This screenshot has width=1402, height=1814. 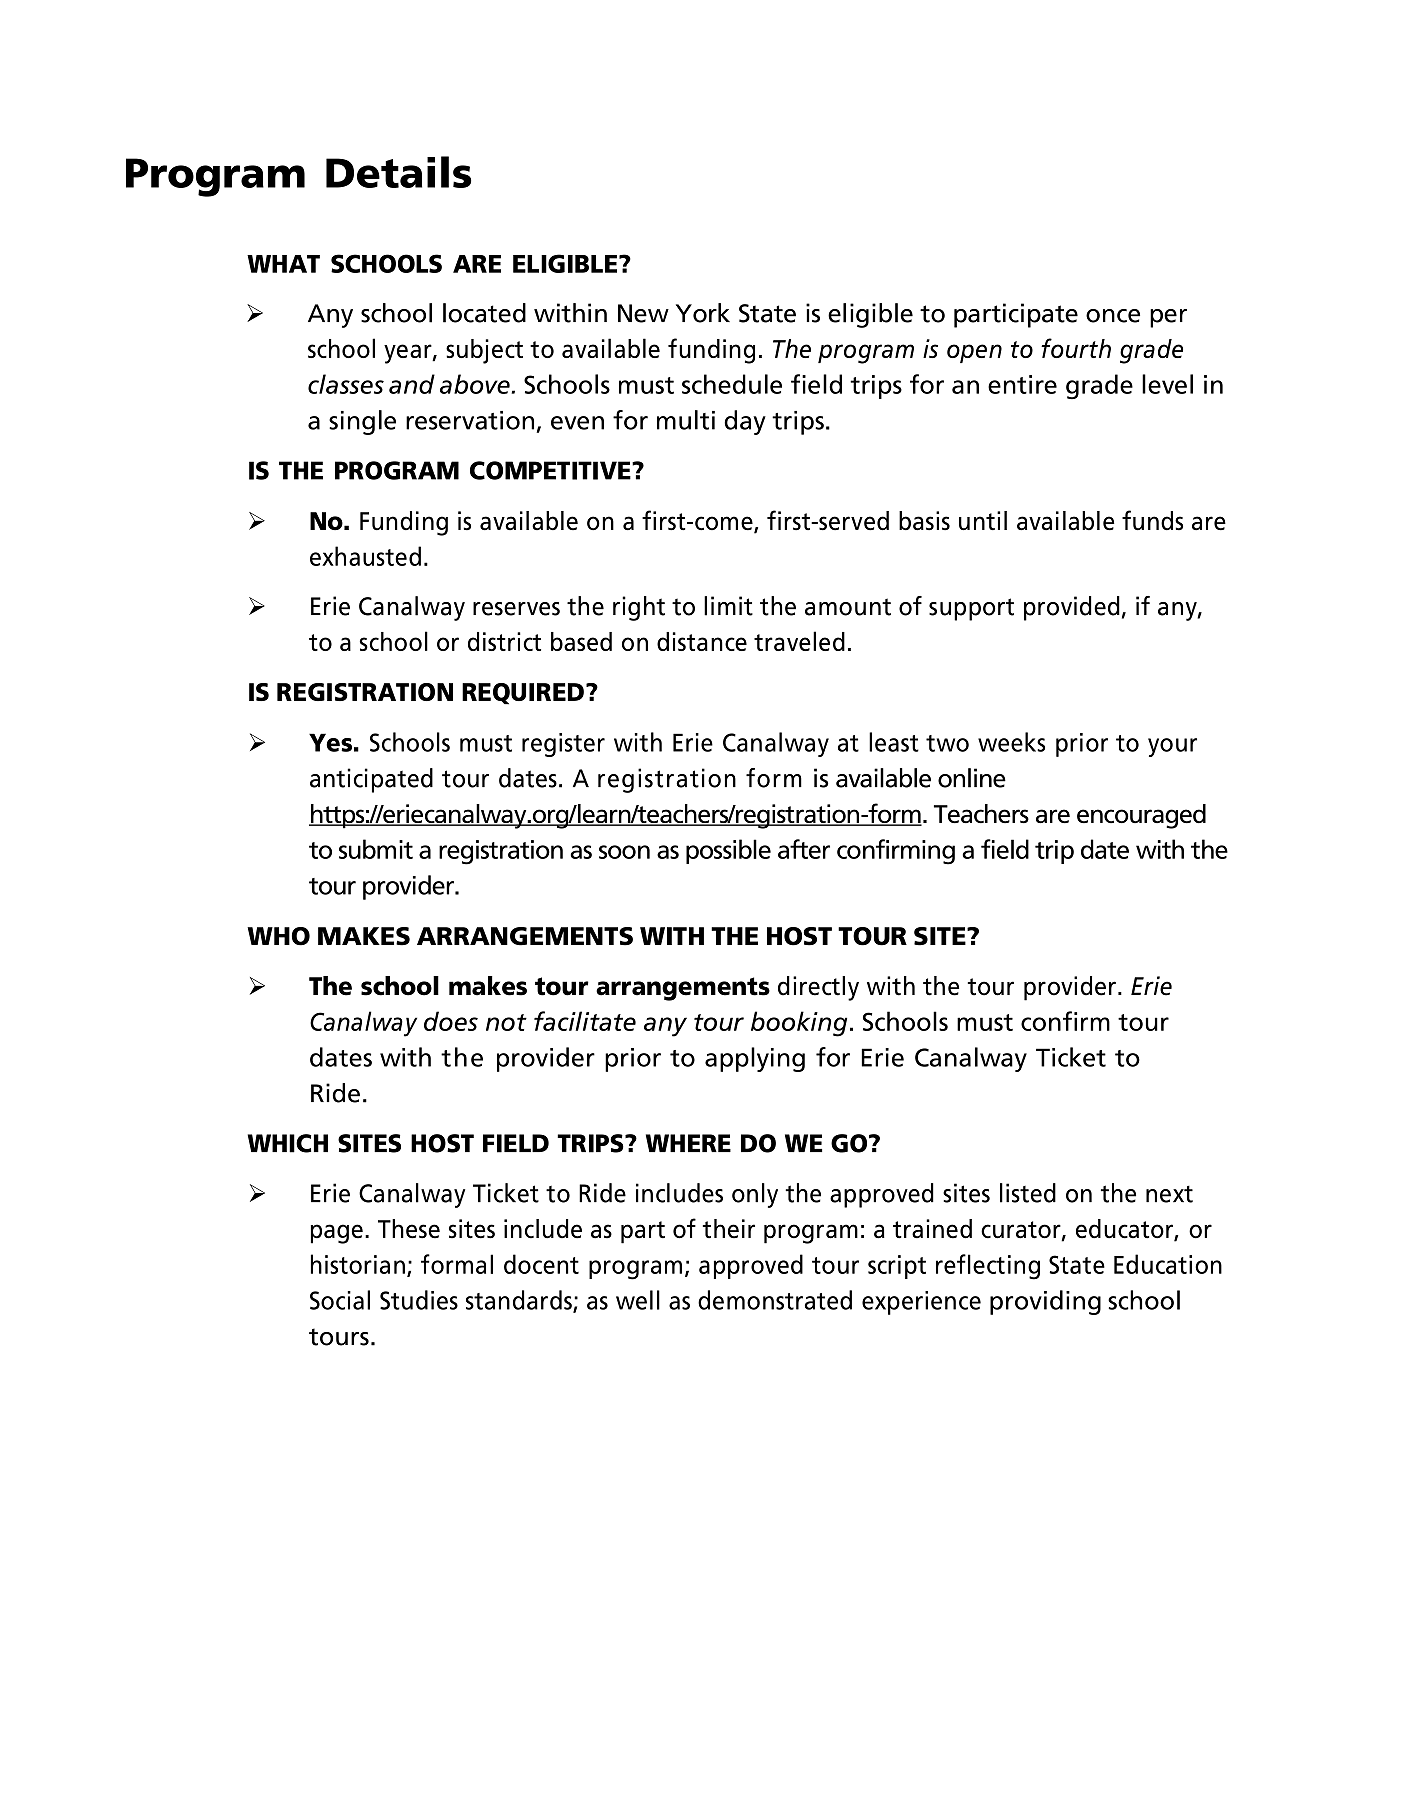 I want to click on booking, so click(x=799, y=1024).
